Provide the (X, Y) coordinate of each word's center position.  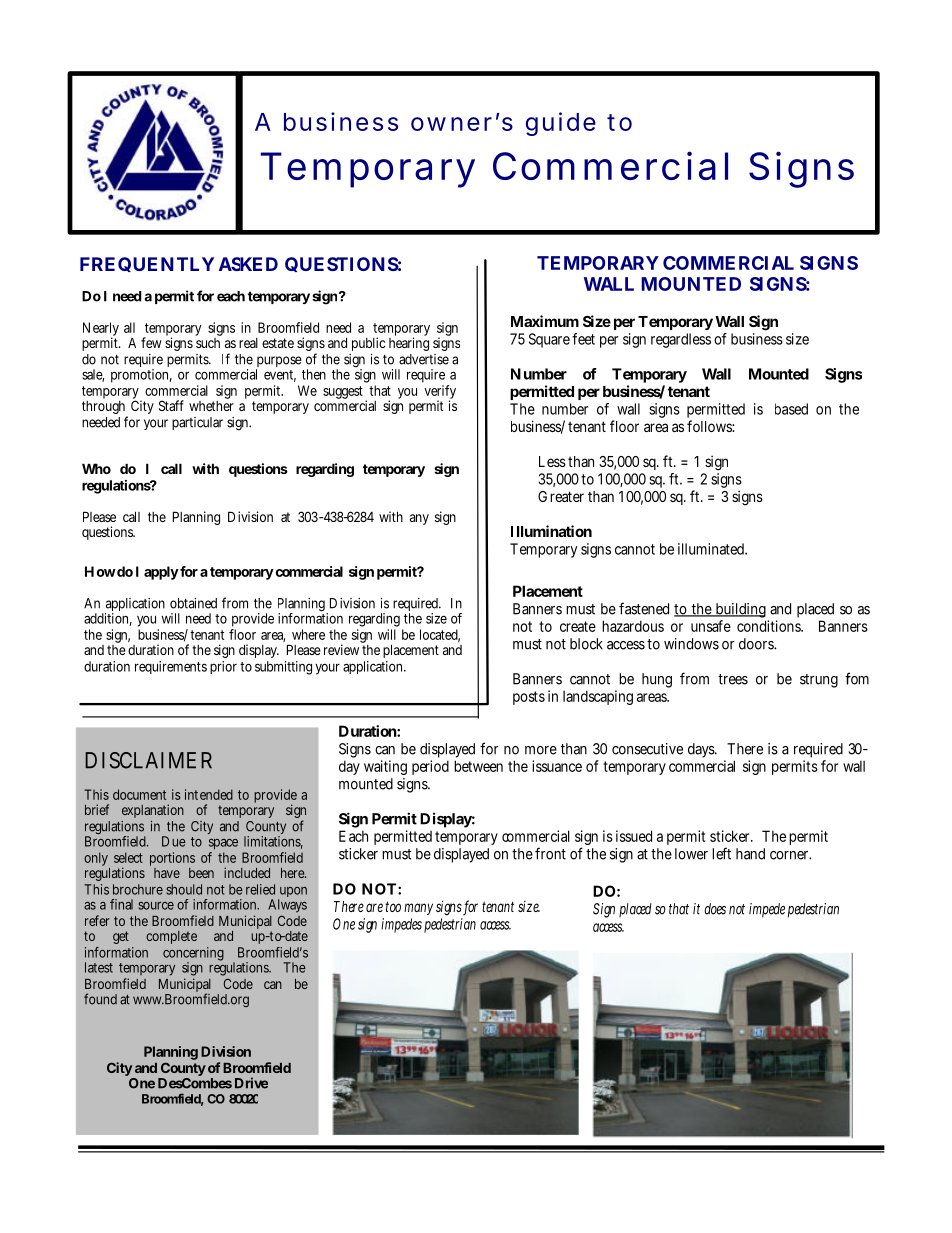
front (550, 853)
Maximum (545, 321)
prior (223, 667)
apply (161, 573)
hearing (409, 343)
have (167, 873)
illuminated (712, 549)
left (721, 853)
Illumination (551, 531)
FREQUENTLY (147, 264)
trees (733, 679)
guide (561, 124)
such (208, 341)
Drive (251, 1083)
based (791, 409)
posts (529, 698)
